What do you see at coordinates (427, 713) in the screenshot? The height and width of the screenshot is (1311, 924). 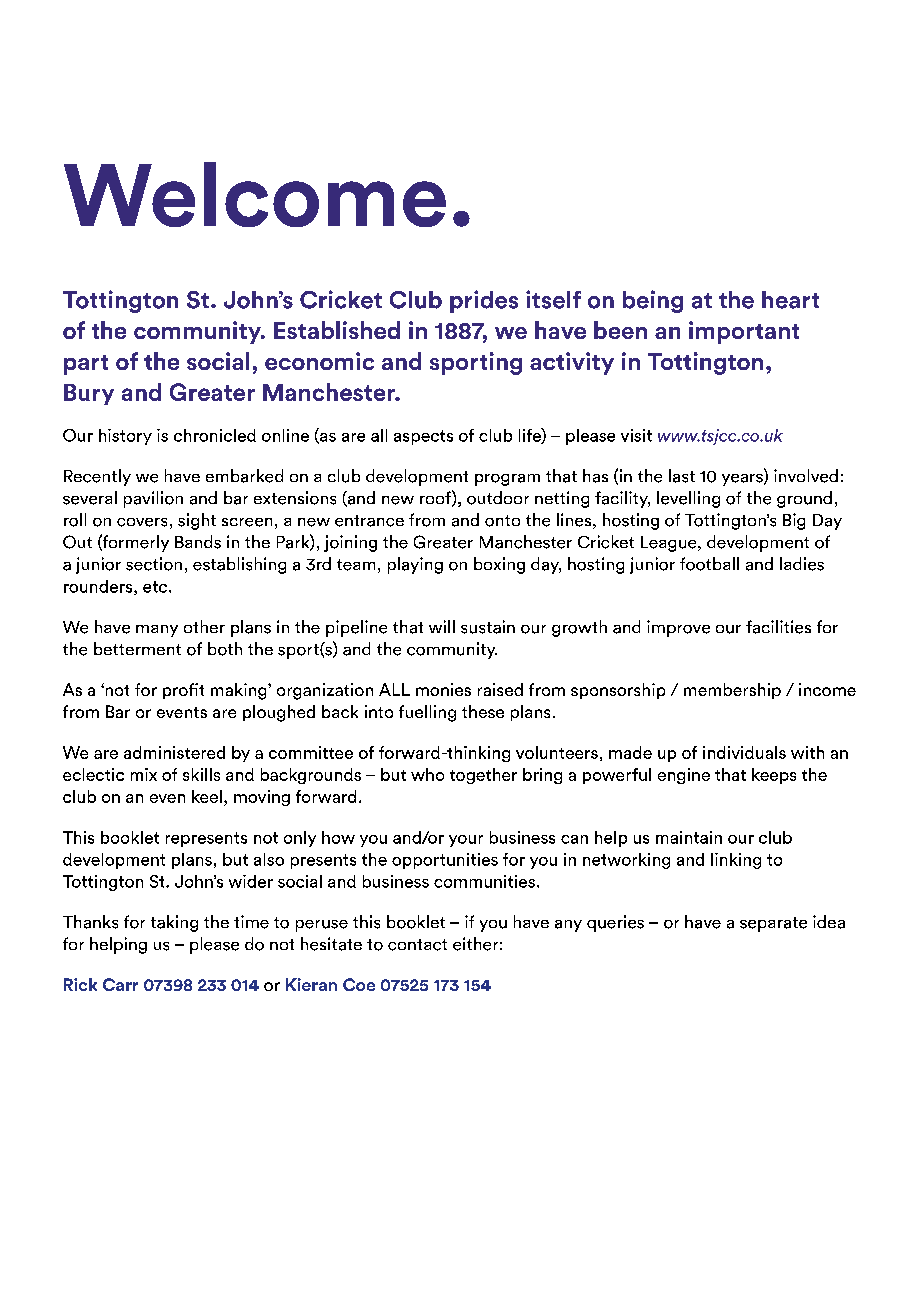 I see `fuelling` at bounding box center [427, 713].
